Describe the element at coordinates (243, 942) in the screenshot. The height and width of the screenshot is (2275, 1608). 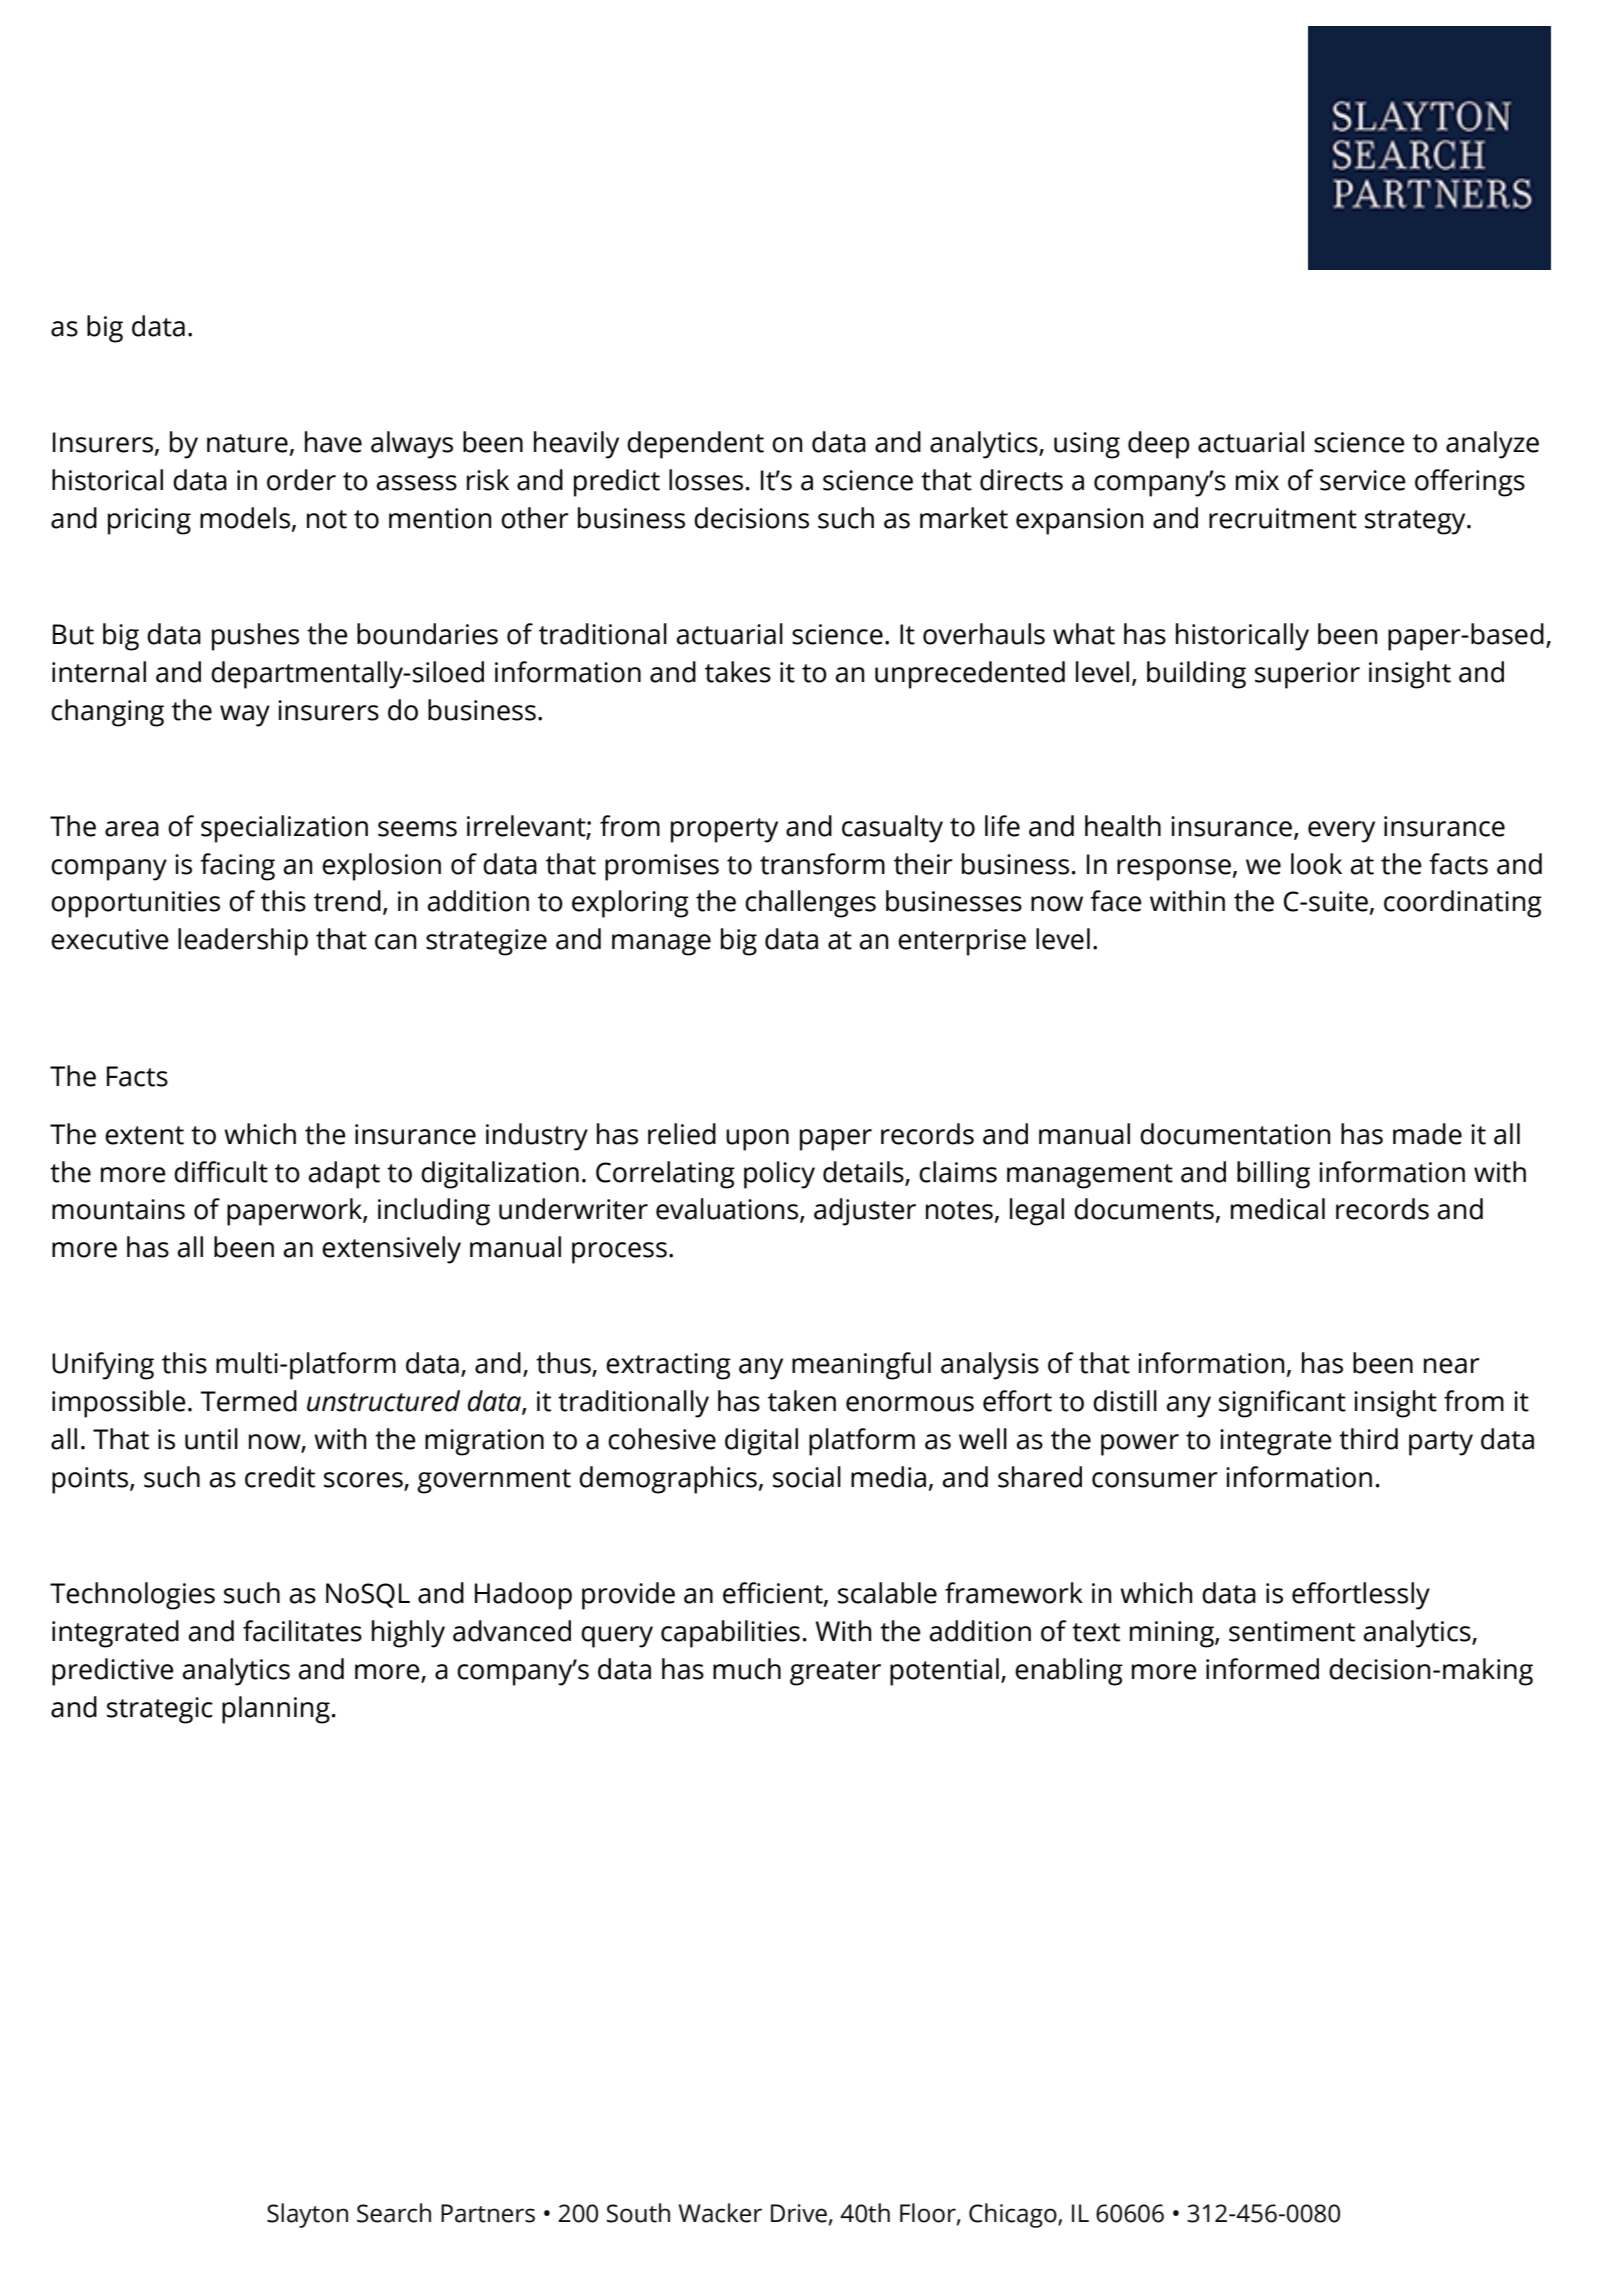
I see `leadership` at that location.
